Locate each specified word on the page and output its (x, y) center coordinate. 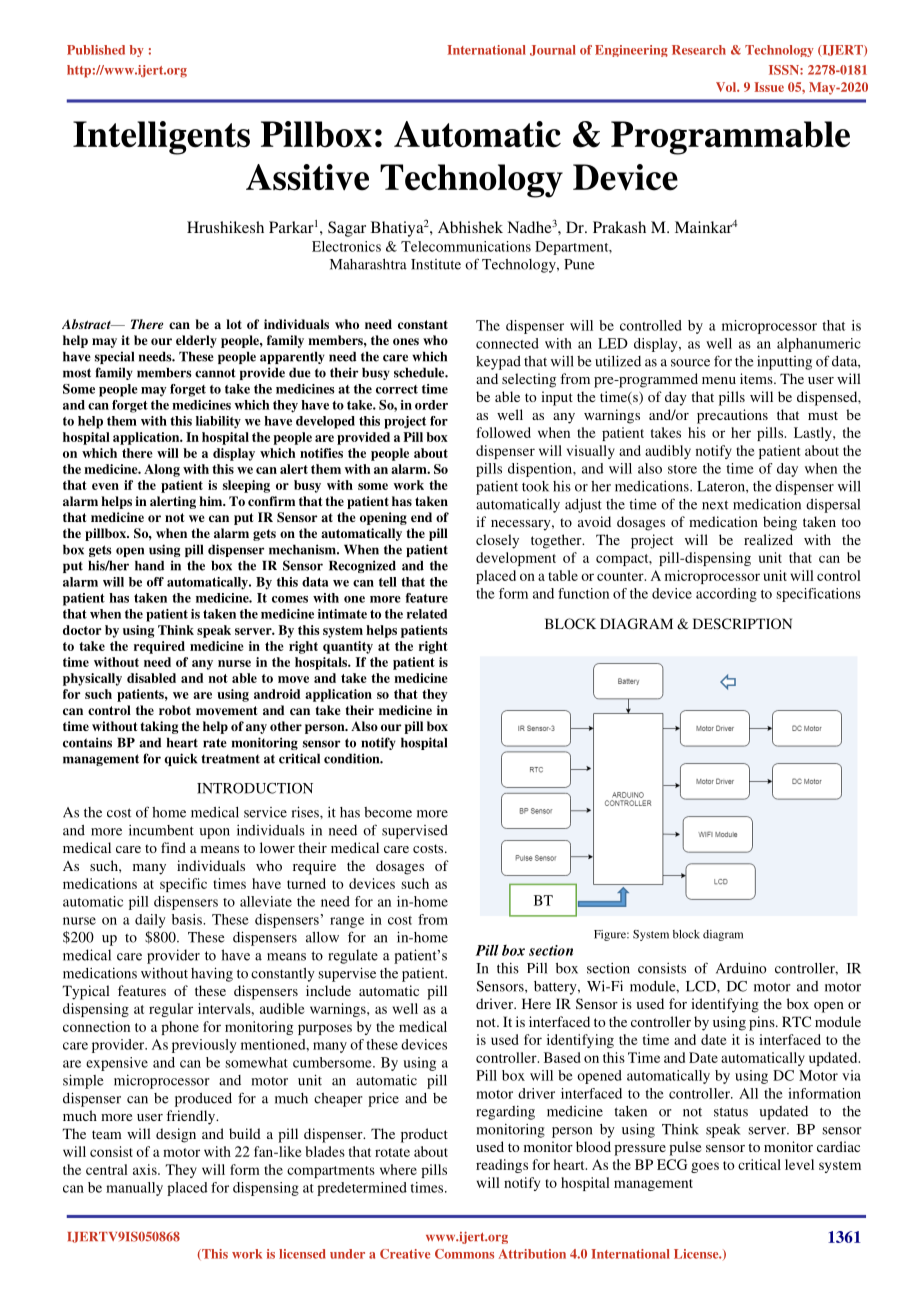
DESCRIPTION (742, 623)
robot (175, 710)
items (757, 378)
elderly (196, 341)
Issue (769, 87)
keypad (498, 363)
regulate (353, 956)
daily (150, 921)
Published (96, 50)
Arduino (741, 968)
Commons (464, 1254)
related (427, 614)
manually (134, 1189)
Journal (553, 50)
